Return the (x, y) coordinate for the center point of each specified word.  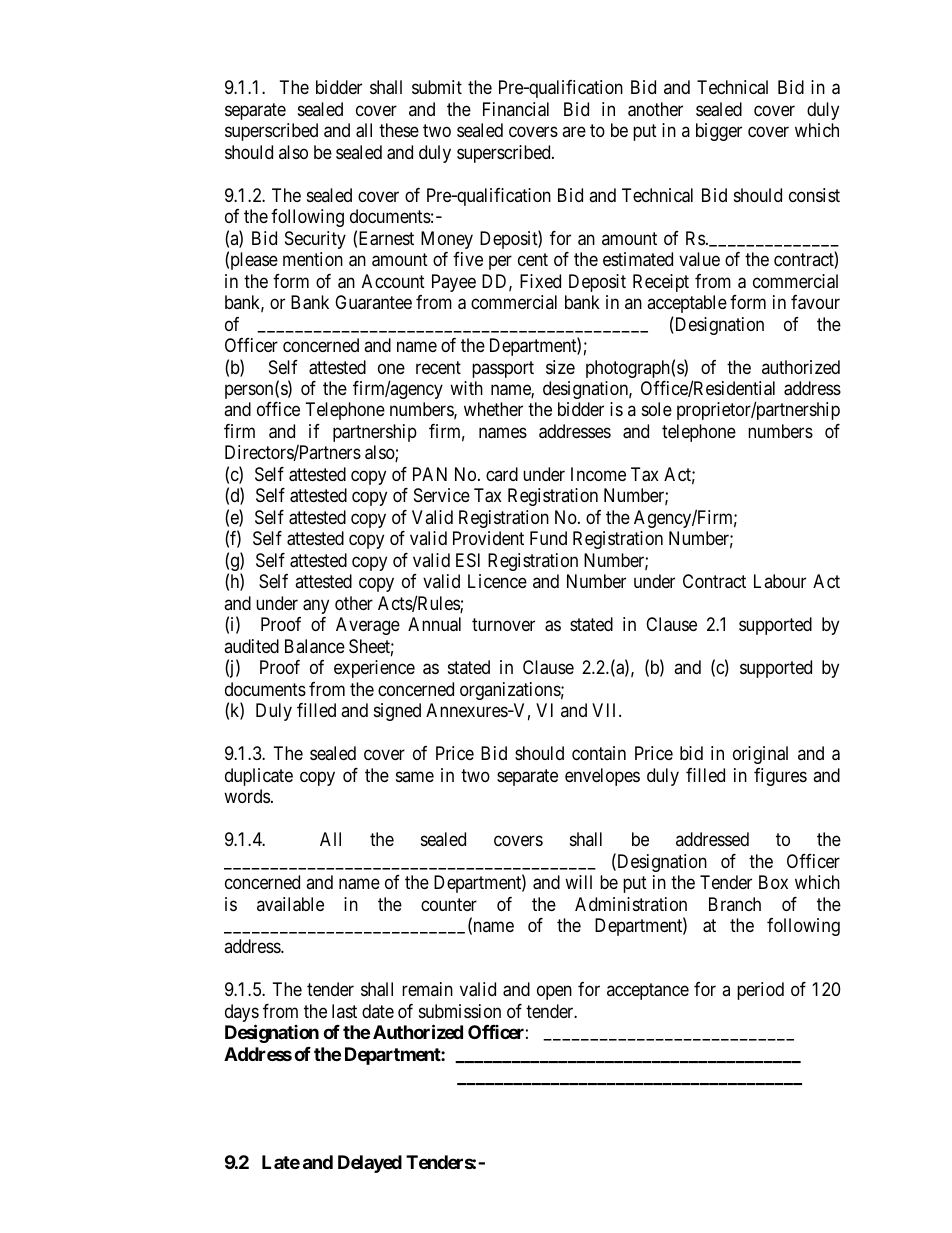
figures (780, 777)
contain (599, 753)
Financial (516, 109)
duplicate (259, 777)
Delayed (370, 1164)
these (399, 130)
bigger (719, 132)
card (502, 474)
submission (460, 1011)
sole (657, 409)
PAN (430, 474)
